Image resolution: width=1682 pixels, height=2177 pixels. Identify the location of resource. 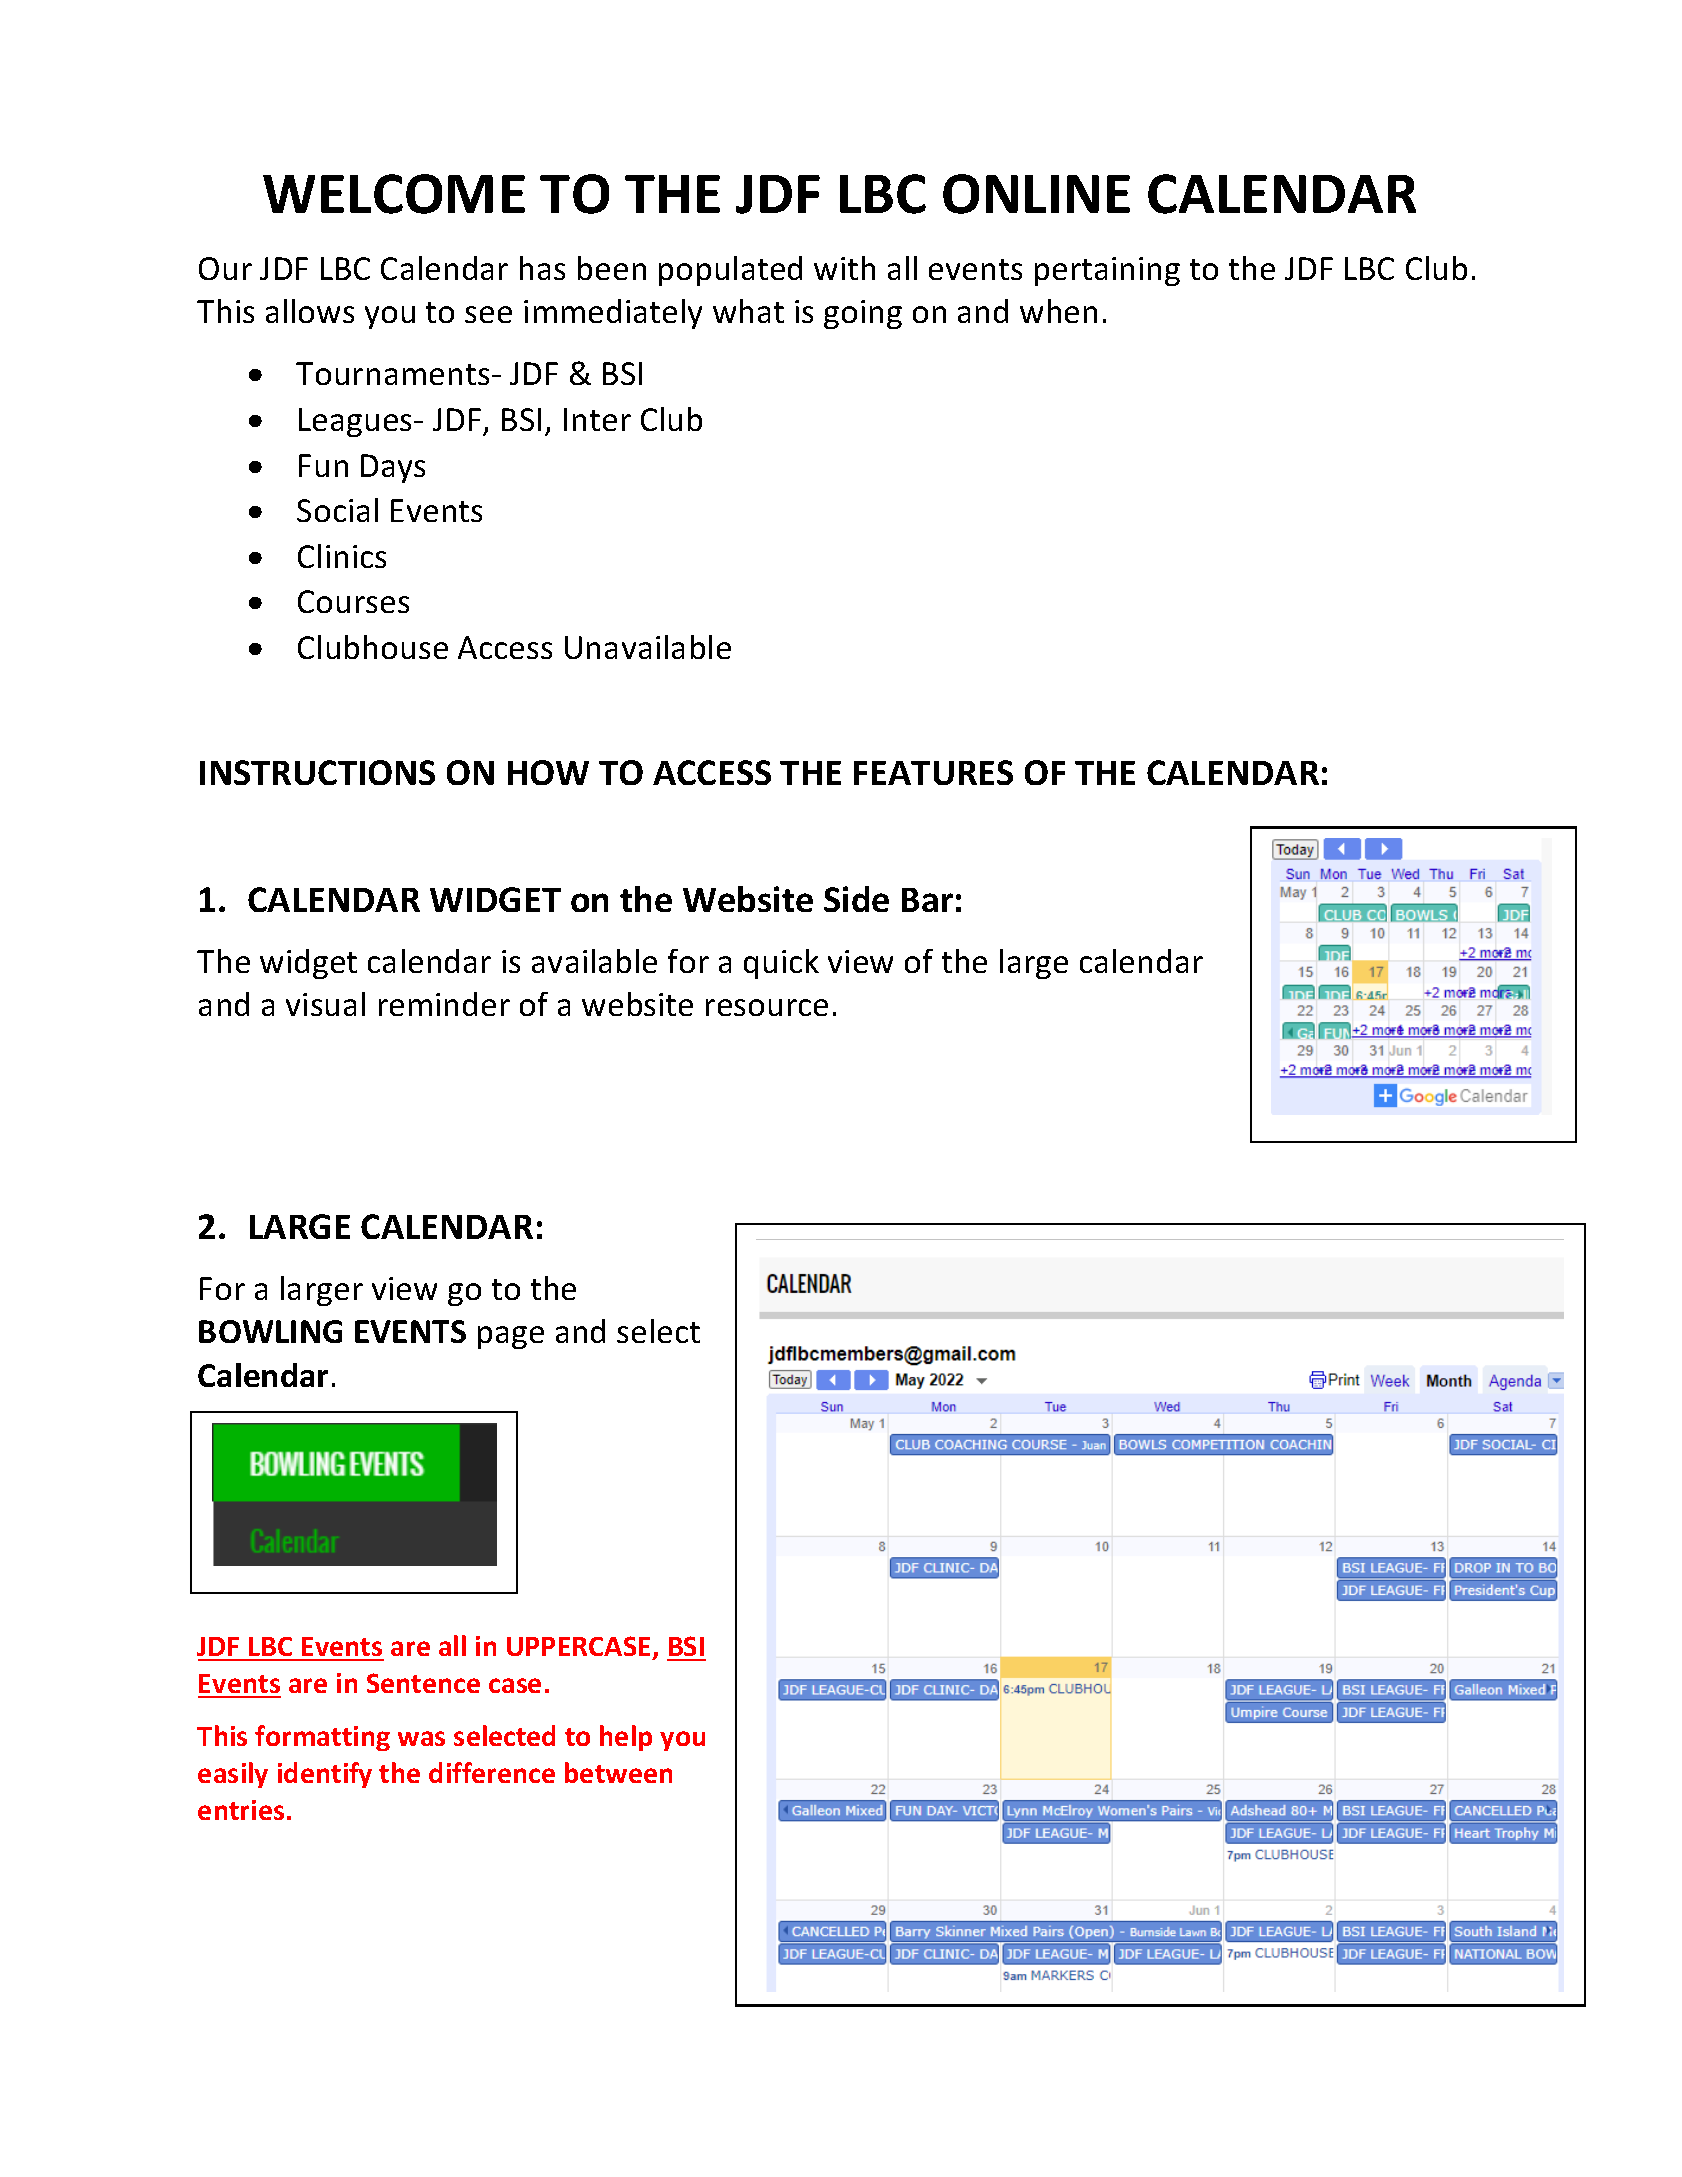
(767, 1007).
